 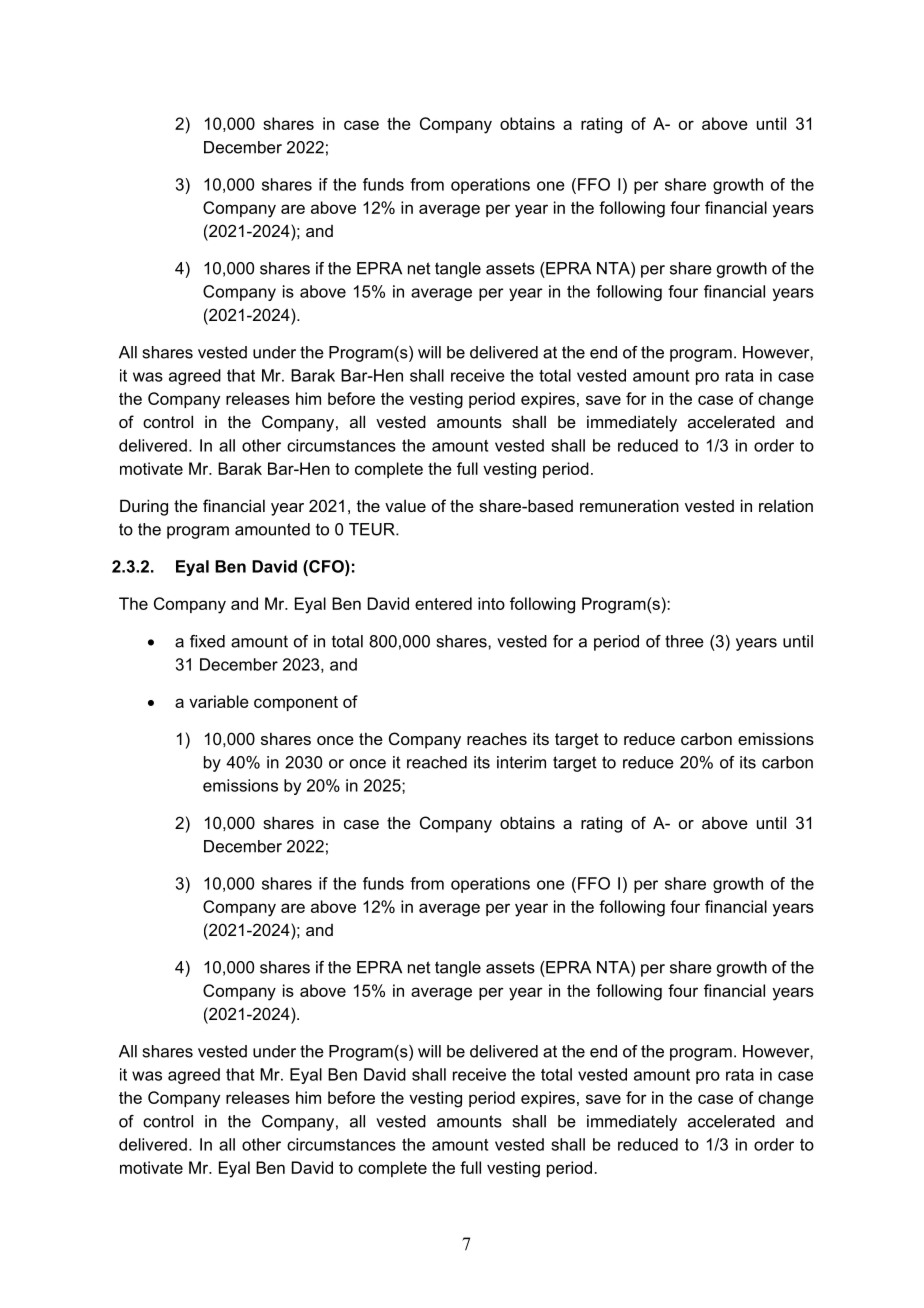 What do you see at coordinates (443, 603) in the screenshot?
I see `entered` at bounding box center [443, 603].
